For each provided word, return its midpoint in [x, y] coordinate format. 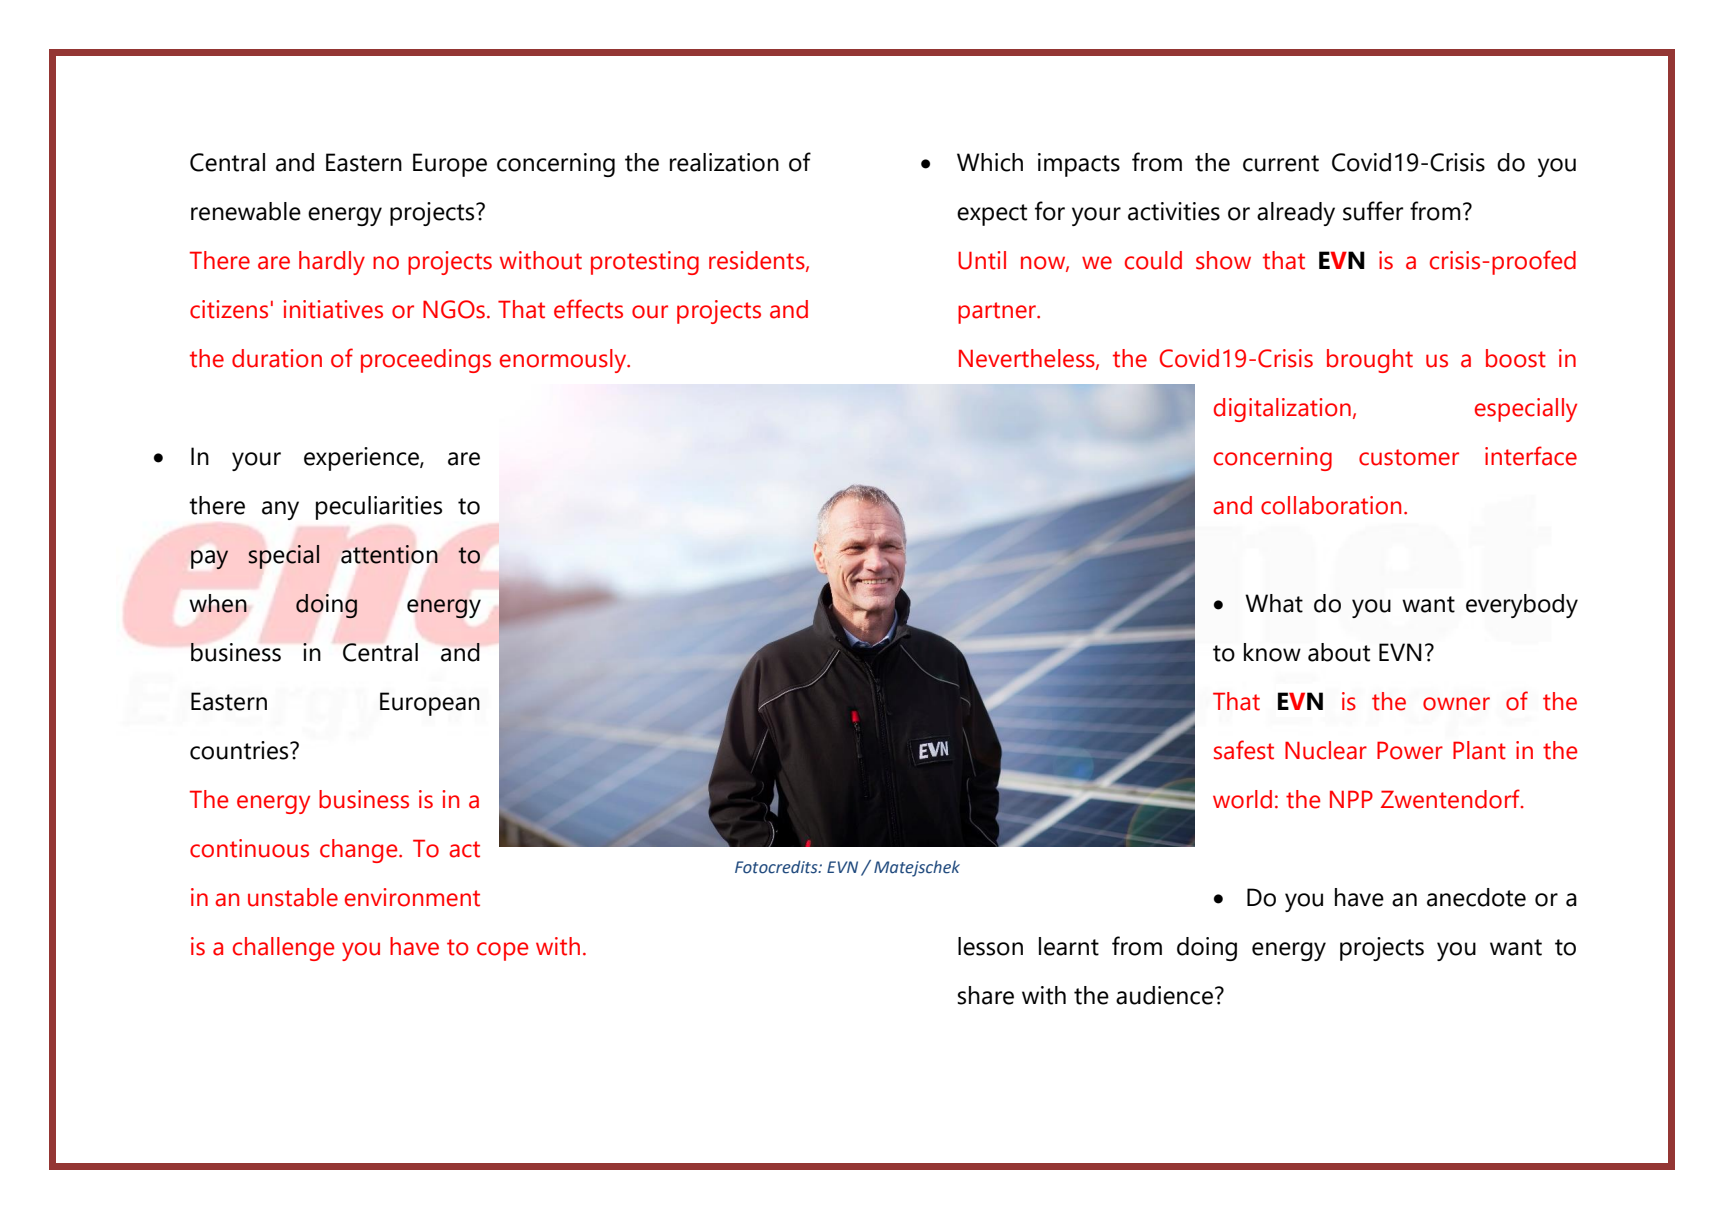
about [1339, 652]
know [1272, 652]
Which [990, 162]
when [218, 603]
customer [1409, 457]
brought [1370, 361]
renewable [246, 211]
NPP [1351, 799]
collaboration [1331, 505]
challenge [283, 949]
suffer [1373, 211]
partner [998, 313]
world [1242, 799]
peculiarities [379, 508]
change [360, 851]
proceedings [426, 361]
